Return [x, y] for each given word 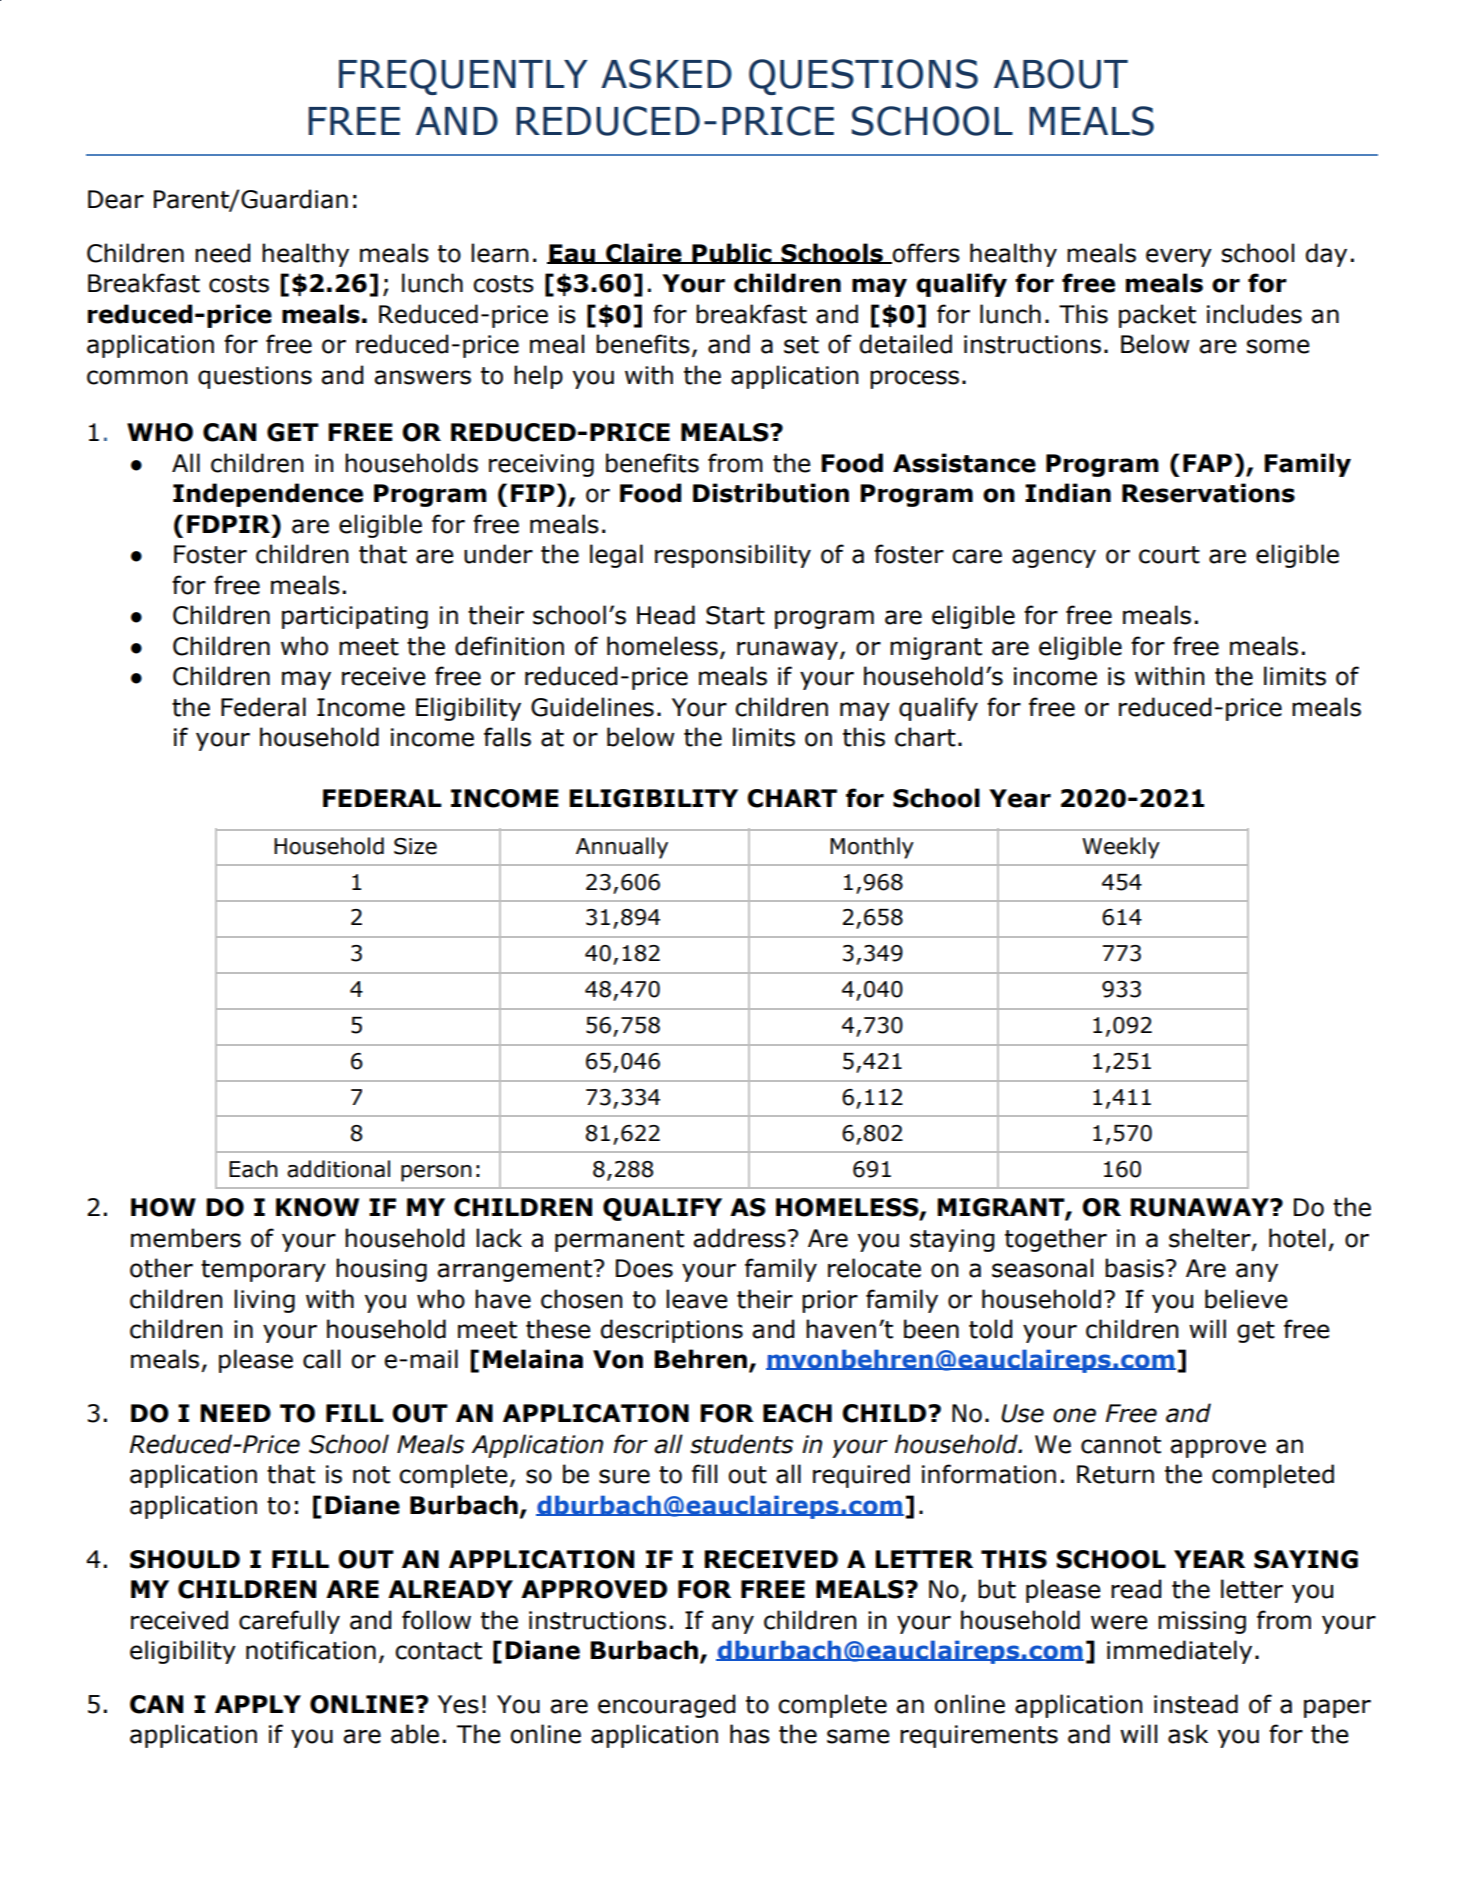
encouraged [666, 1706]
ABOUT [1061, 74]
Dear [116, 199]
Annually [622, 848]
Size [415, 846]
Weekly [1121, 848]
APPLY [258, 1704]
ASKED [666, 74]
